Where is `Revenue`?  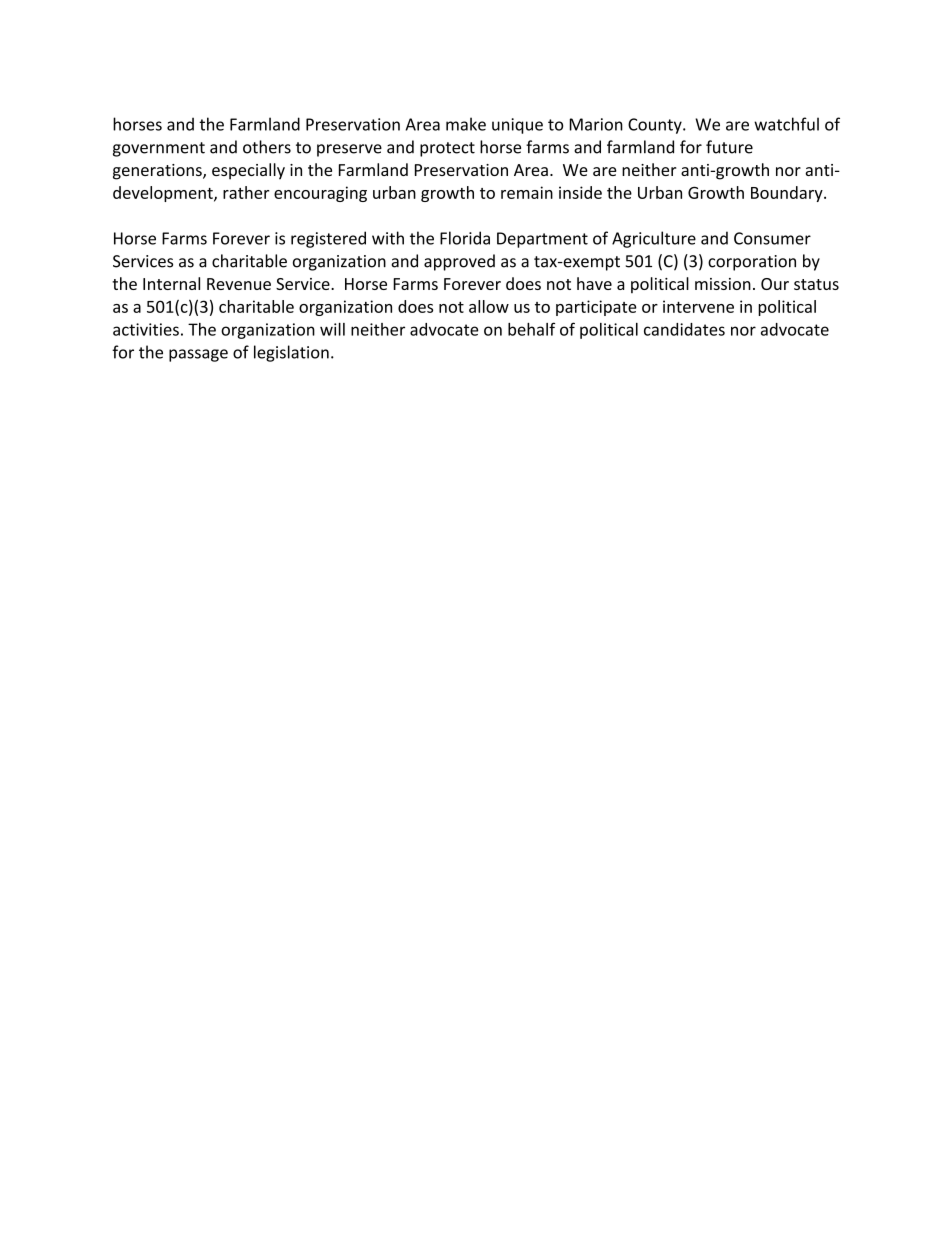 Revenue is located at coordinates (239, 284).
